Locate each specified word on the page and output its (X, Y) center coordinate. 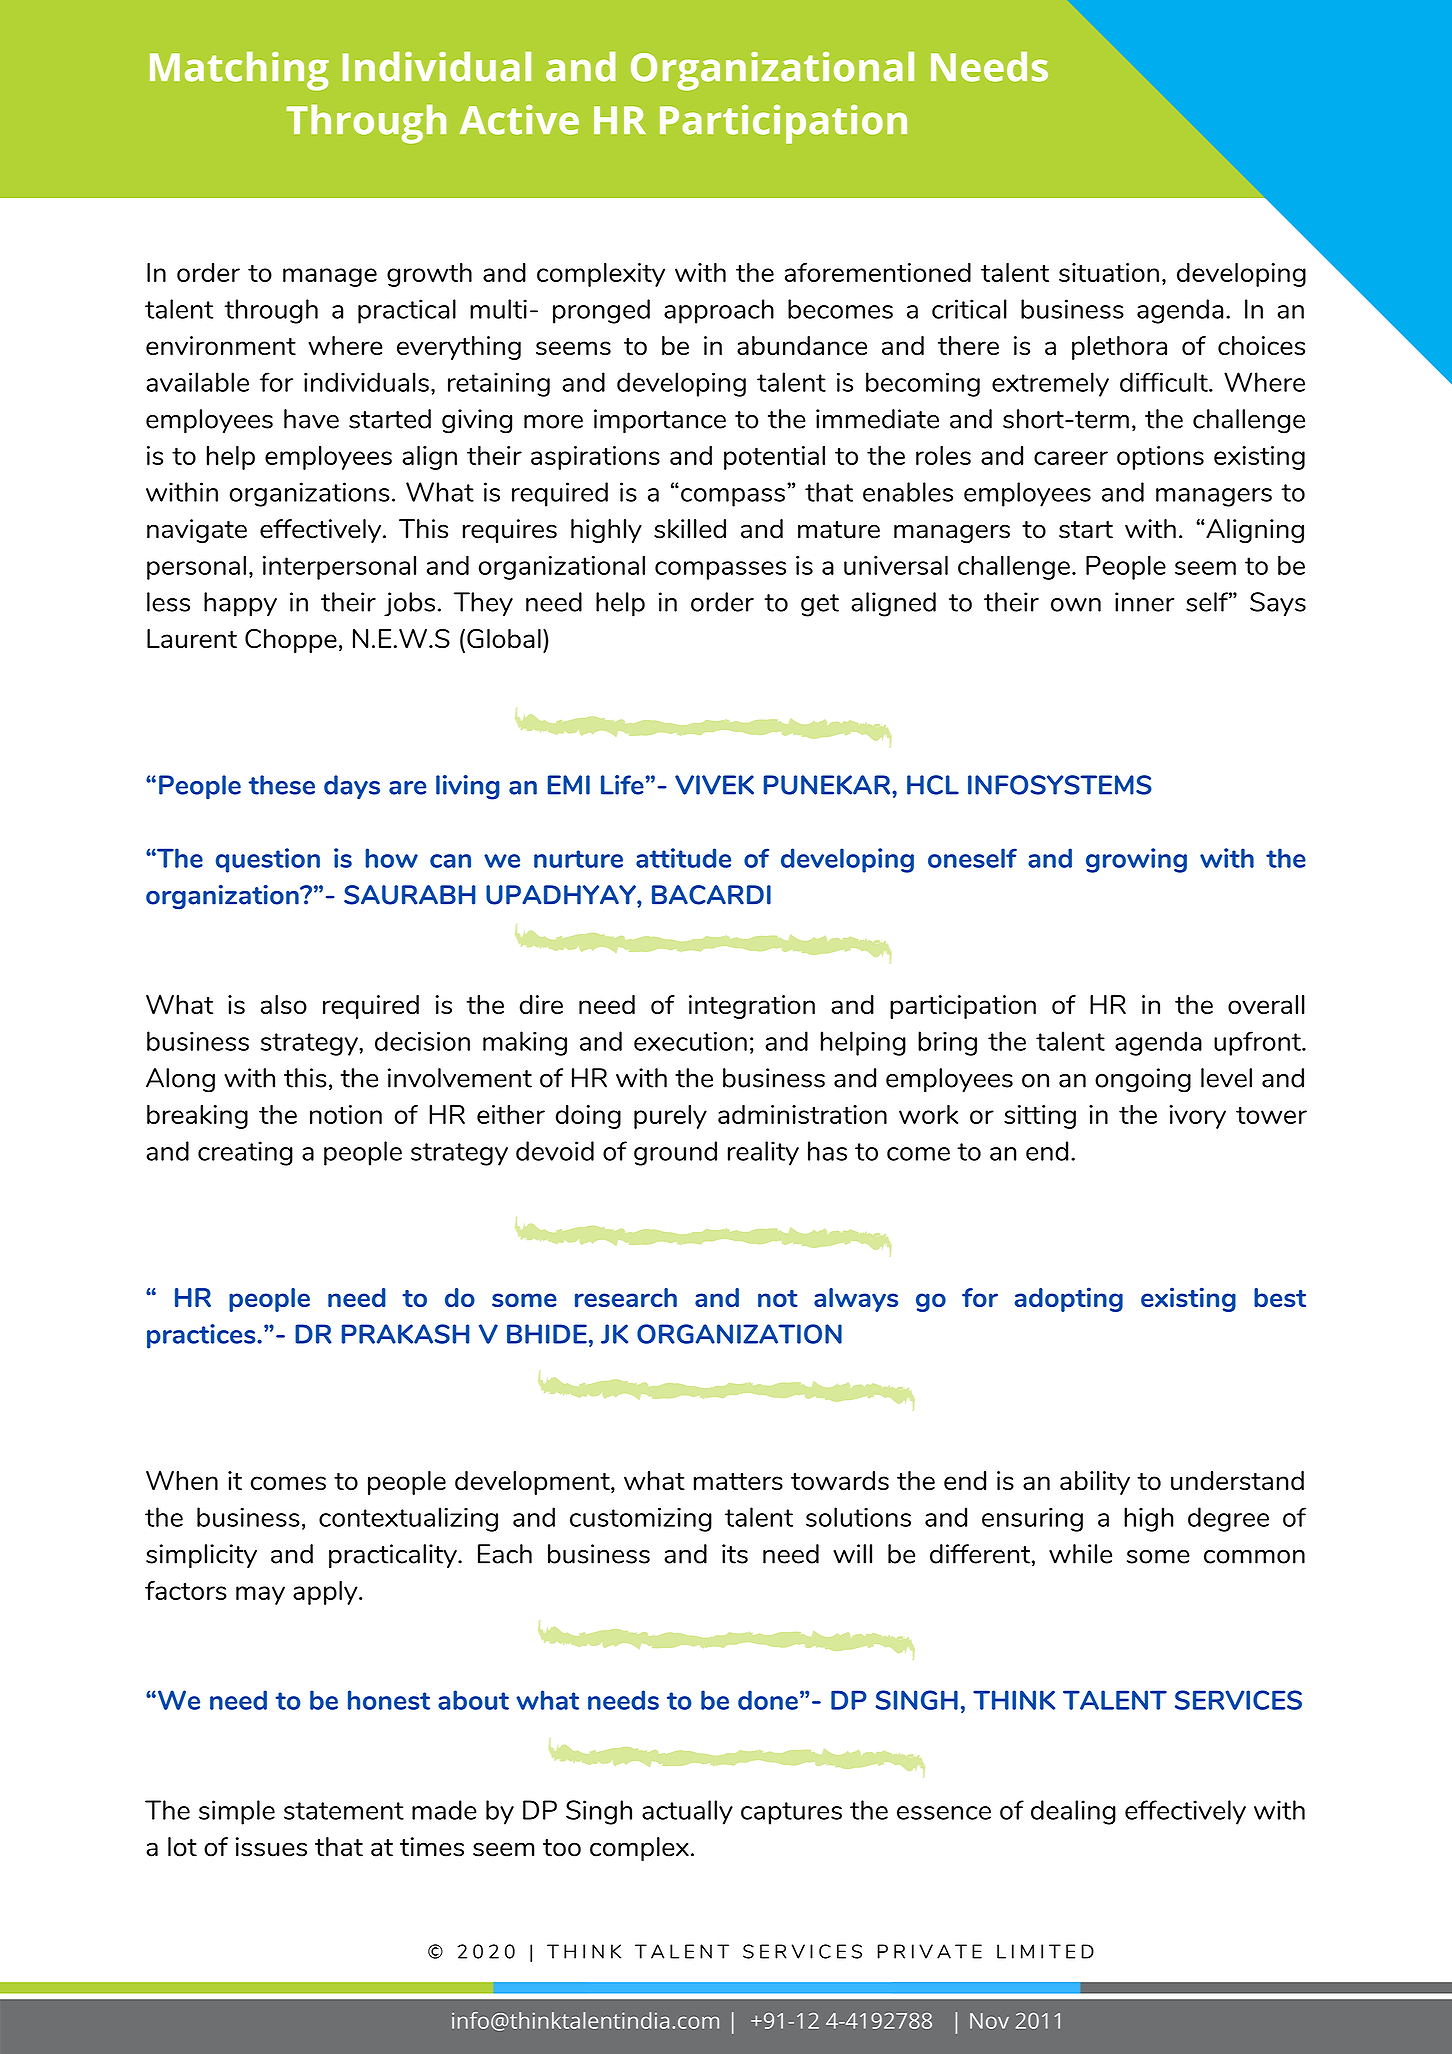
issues (271, 1847)
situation (1109, 272)
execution (690, 1041)
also (284, 1005)
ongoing (1143, 1080)
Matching (239, 71)
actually (687, 1812)
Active (519, 120)
